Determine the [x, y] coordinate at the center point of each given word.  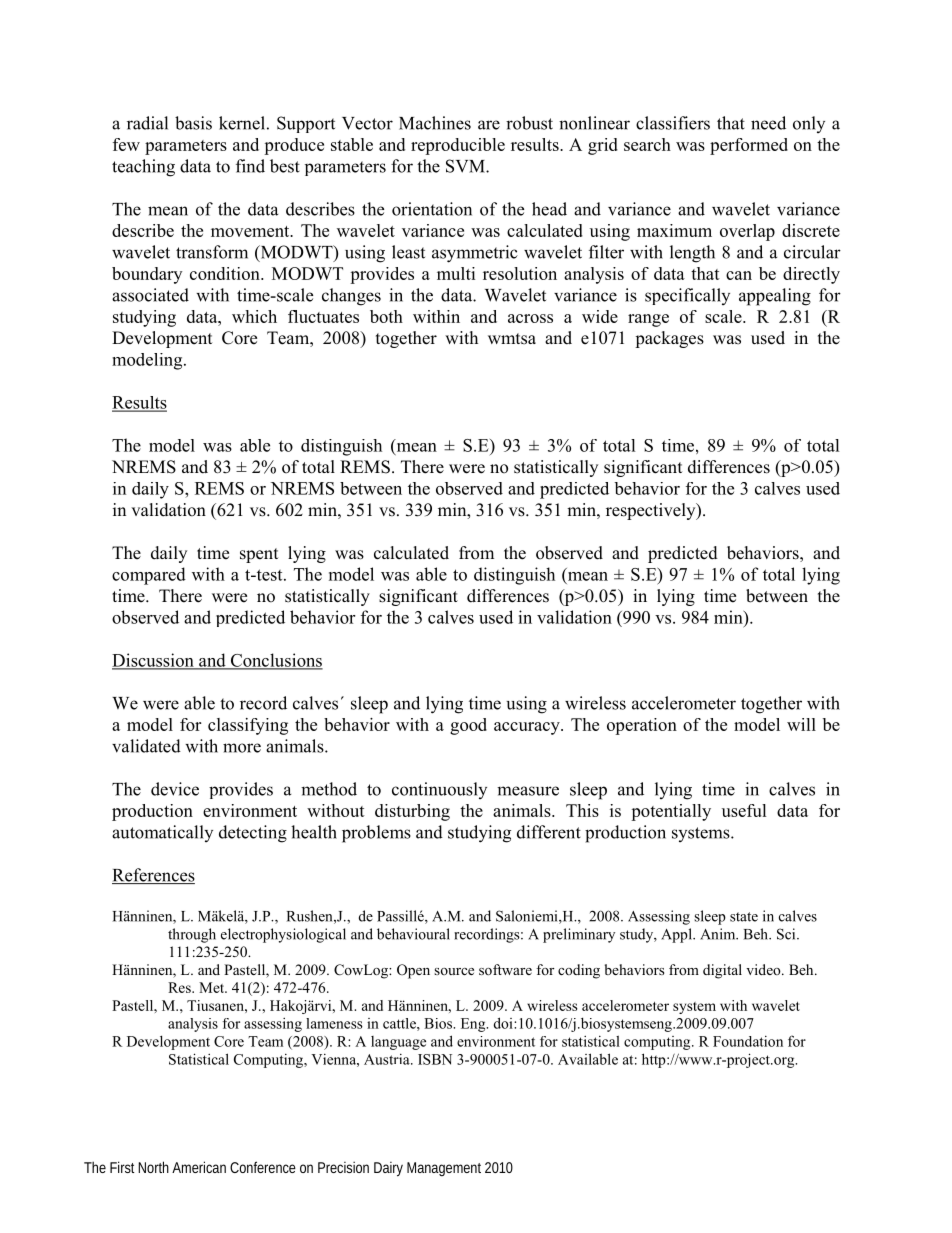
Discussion [154, 661]
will [801, 724]
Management [444, 1169]
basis [193, 123]
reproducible [458, 146]
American [199, 1167]
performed [749, 146]
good [468, 726]
